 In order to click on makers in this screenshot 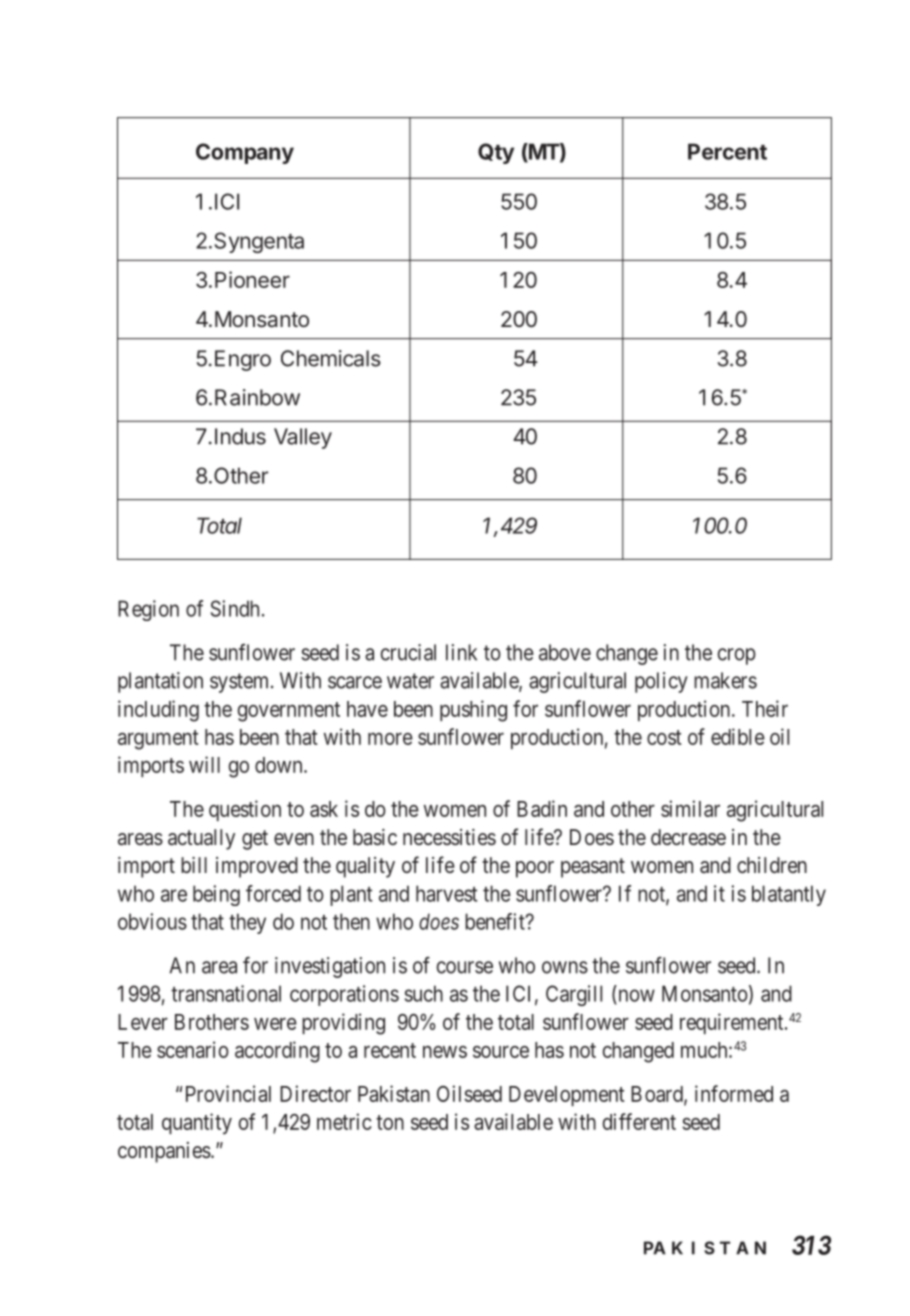, I will do `click(725, 680)`.
